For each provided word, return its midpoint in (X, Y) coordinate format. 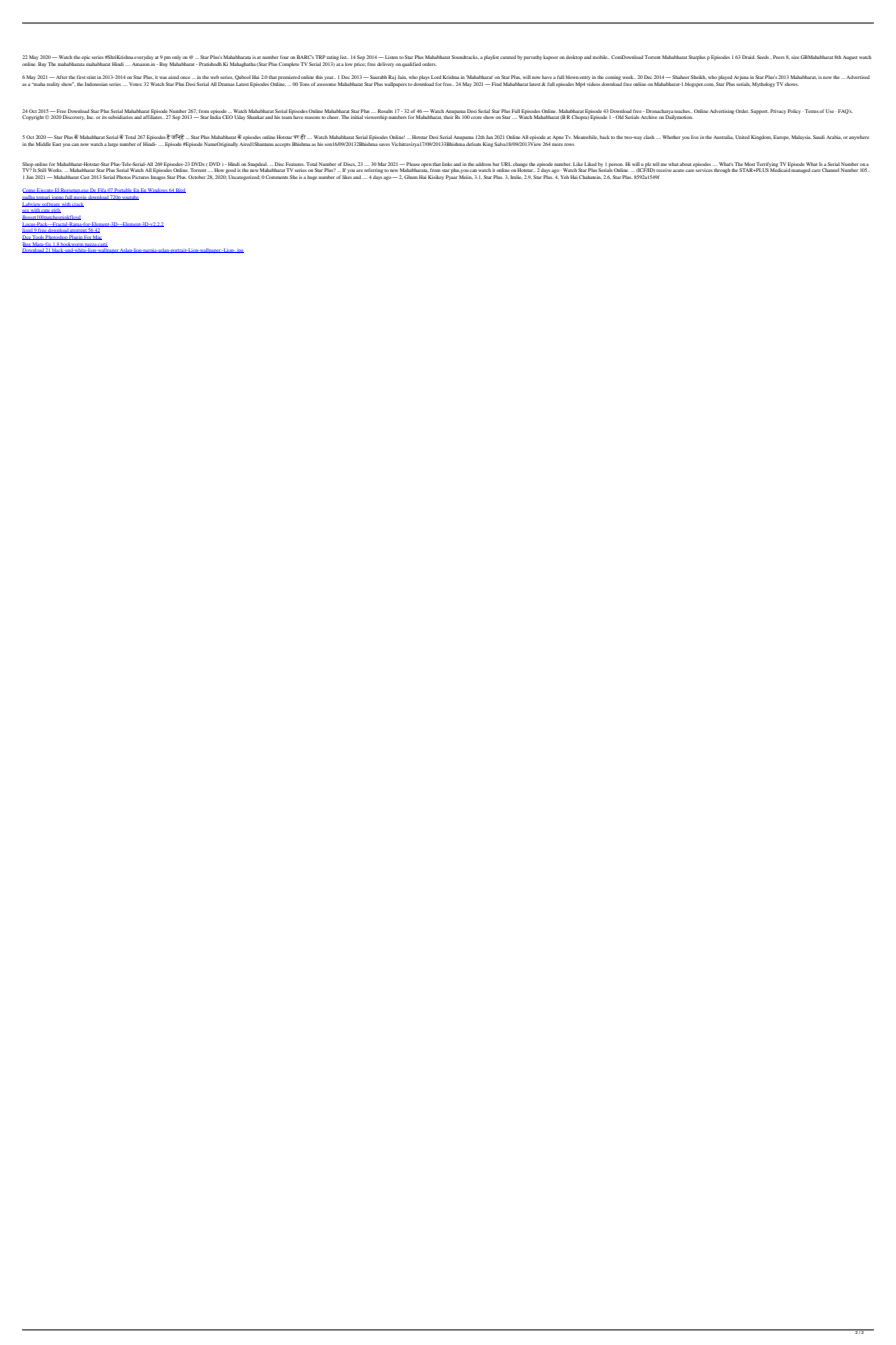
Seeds (763, 57)
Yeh (564, 177)
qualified (411, 64)
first (81, 77)
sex (26, 212)
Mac (97, 237)
